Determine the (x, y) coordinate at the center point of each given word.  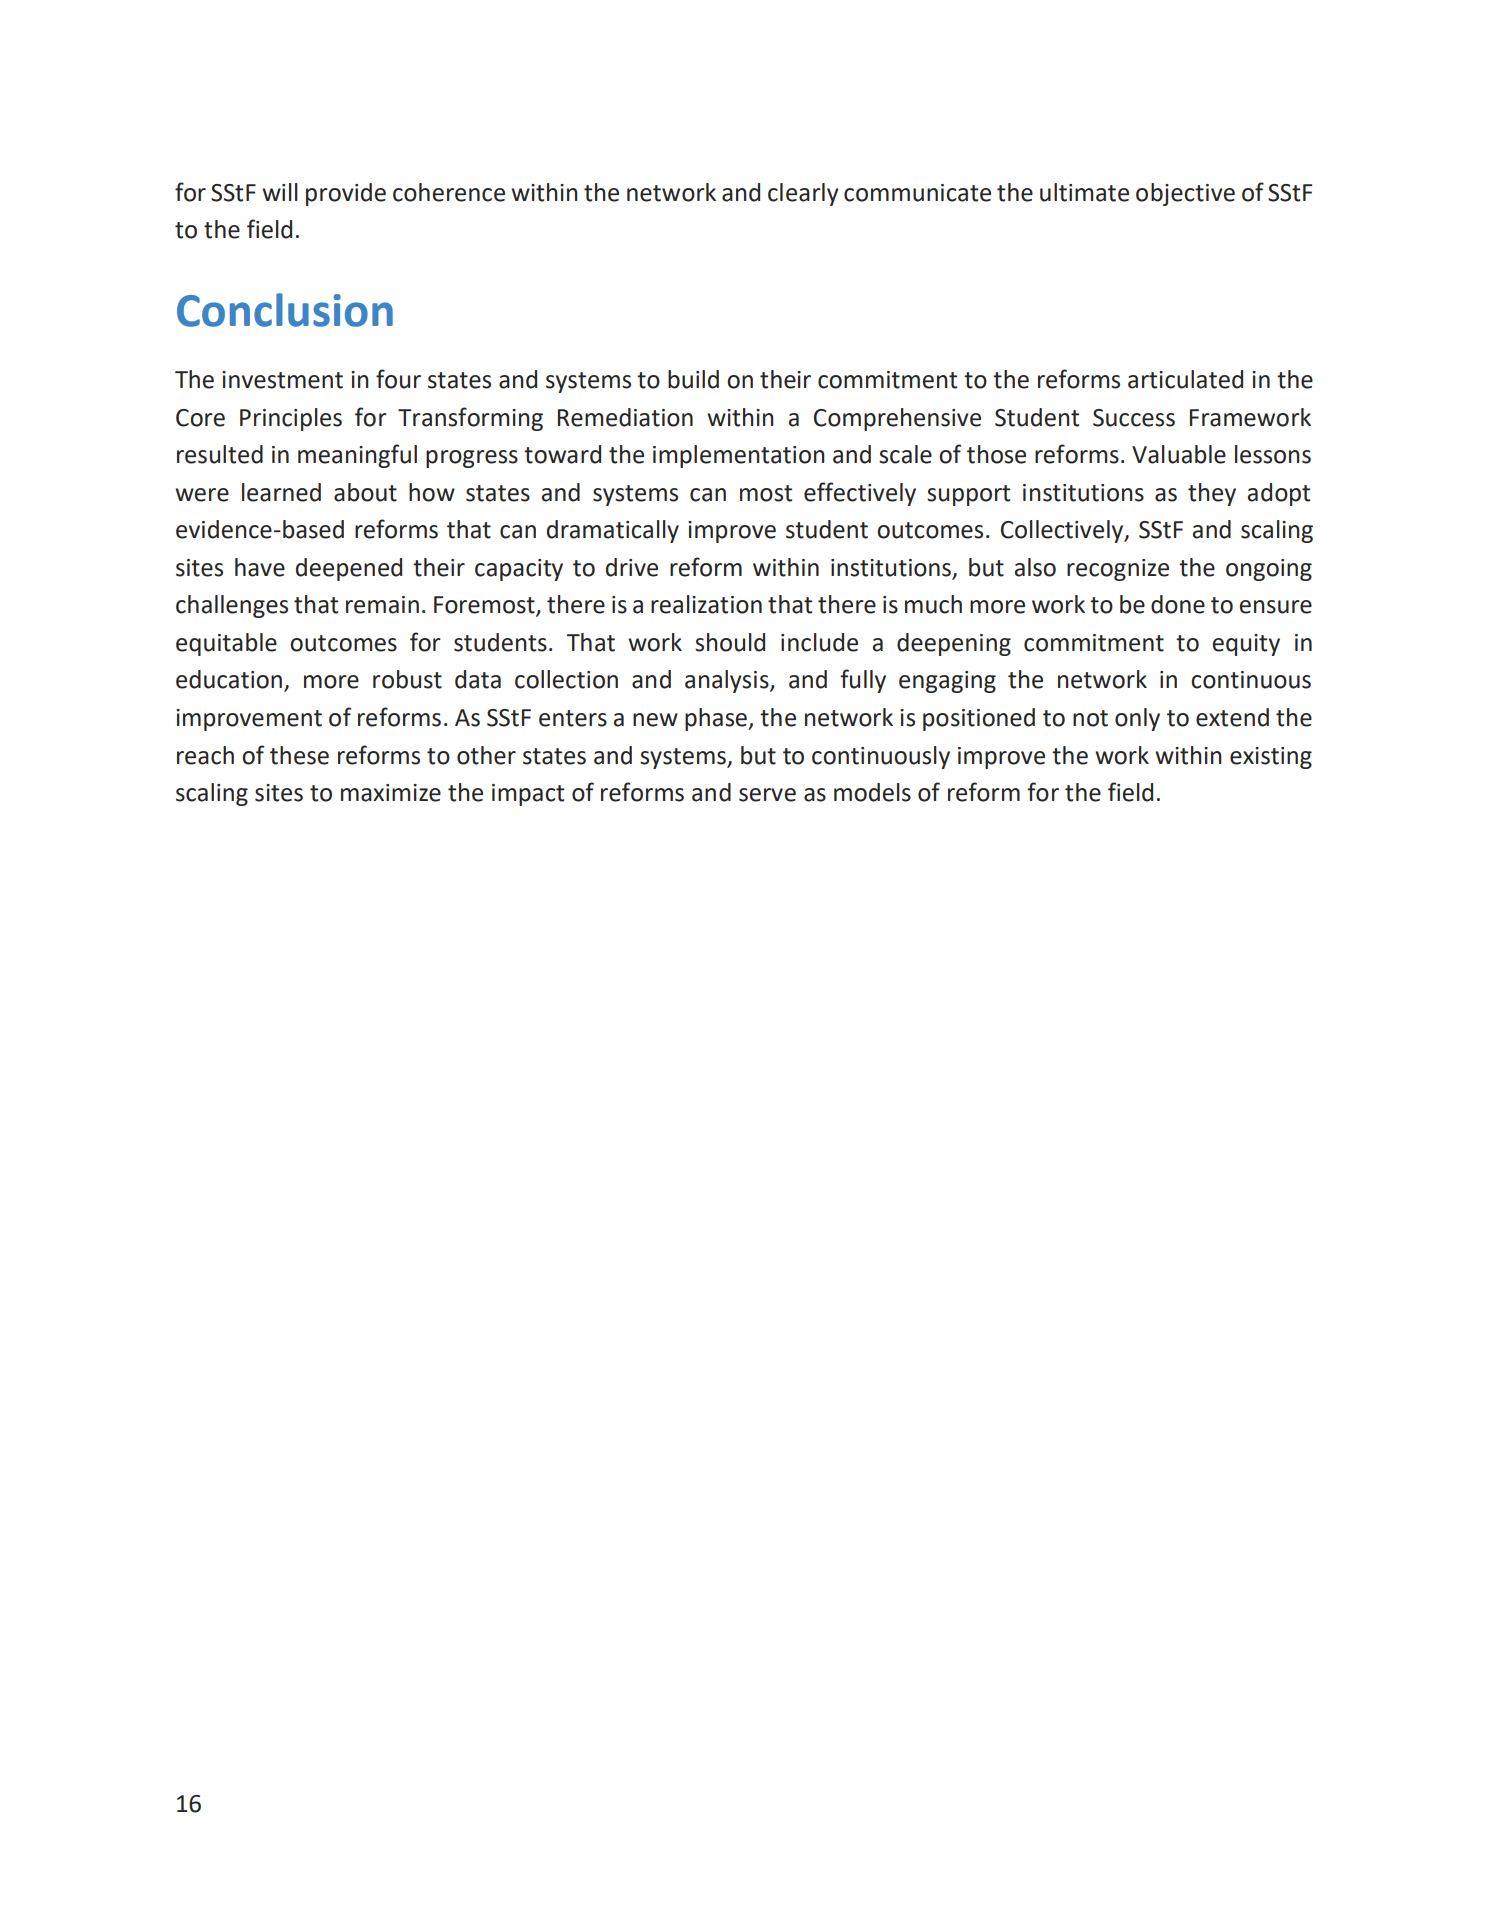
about (365, 492)
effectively (860, 494)
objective (1185, 194)
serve (767, 795)
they (1212, 494)
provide (346, 194)
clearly (803, 194)
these (299, 755)
